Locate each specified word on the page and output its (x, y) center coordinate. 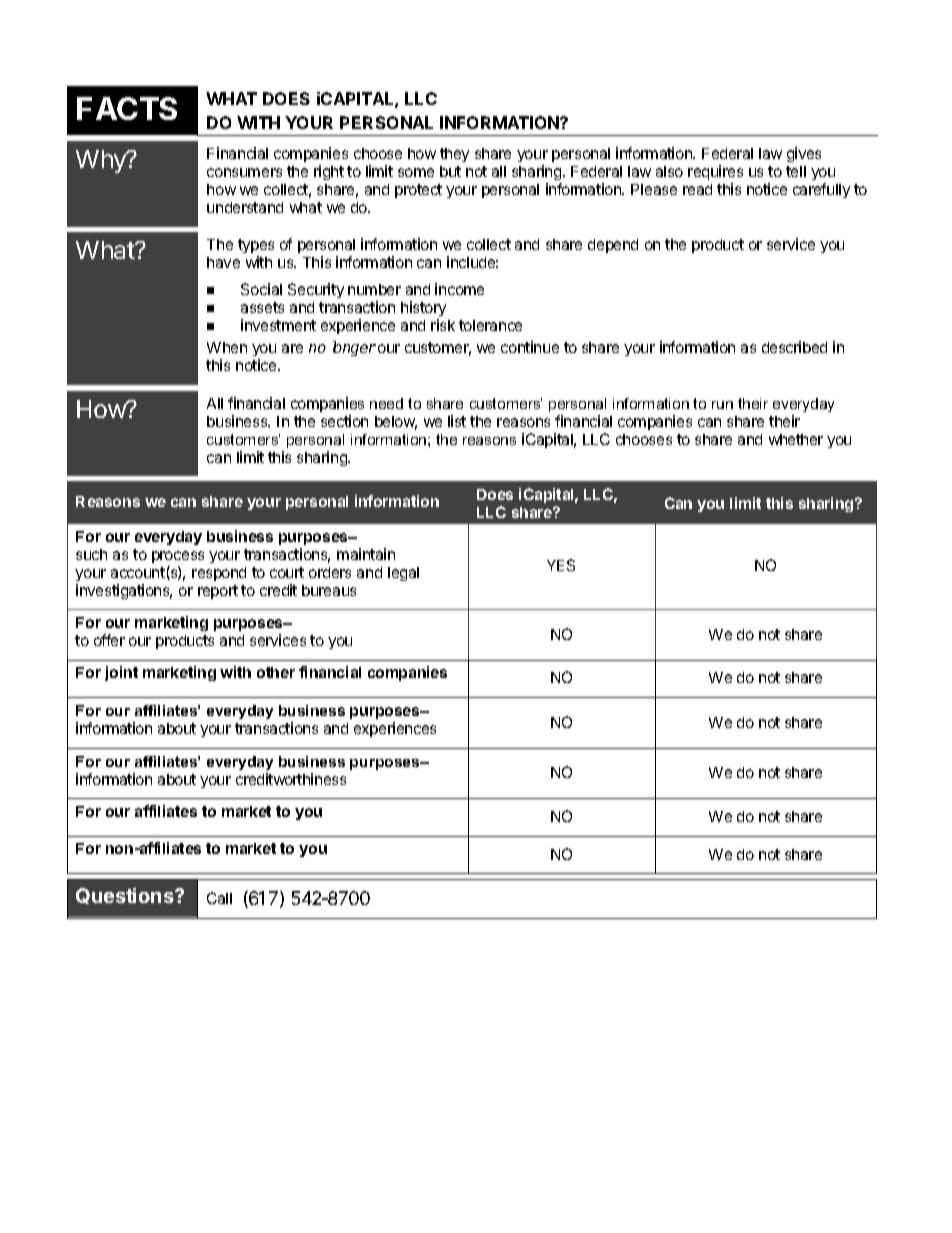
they (454, 155)
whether (796, 439)
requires (715, 172)
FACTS (127, 108)
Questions (126, 896)
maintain (366, 554)
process (178, 557)
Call (219, 898)
